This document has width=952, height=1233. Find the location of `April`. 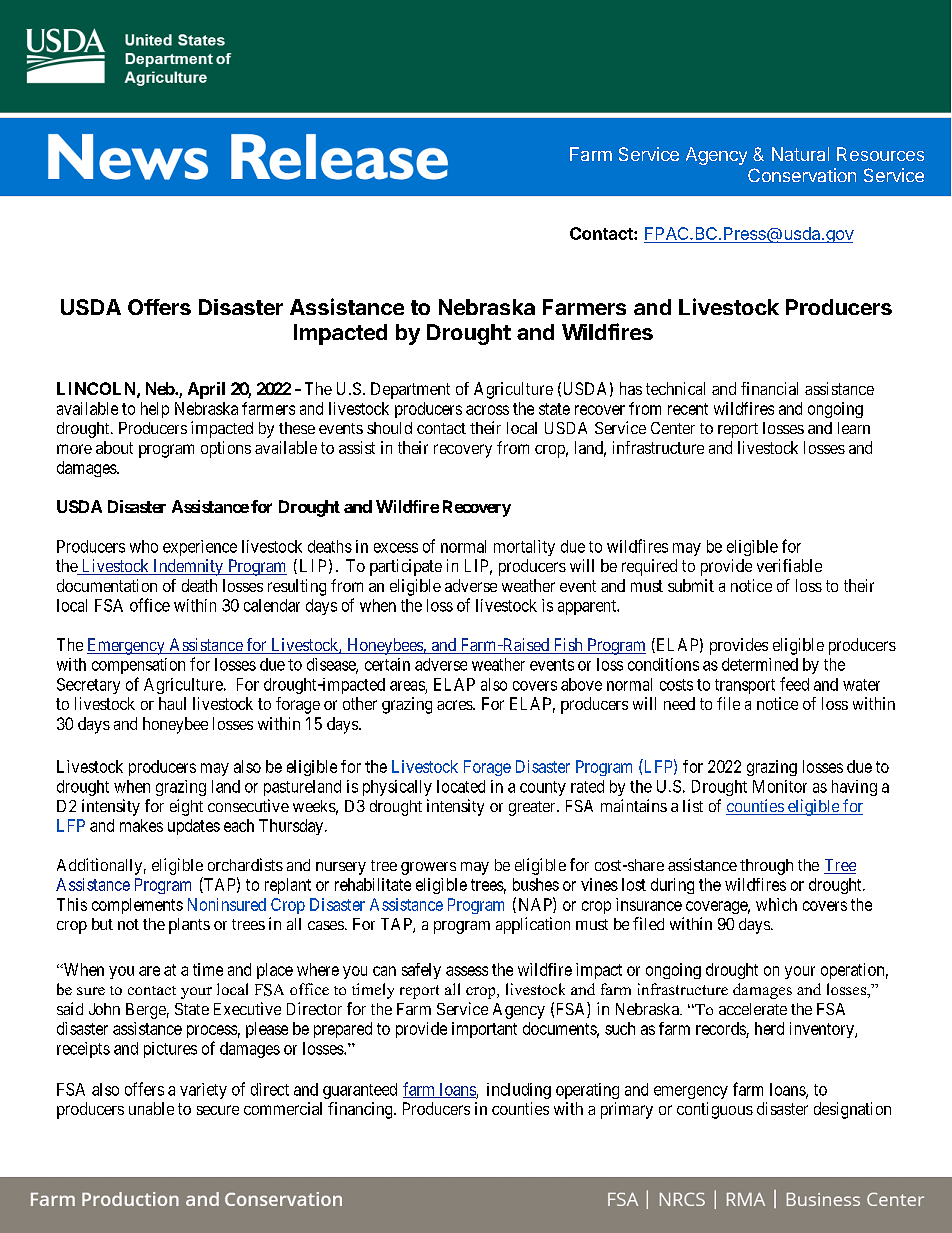

April is located at coordinates (206, 390).
